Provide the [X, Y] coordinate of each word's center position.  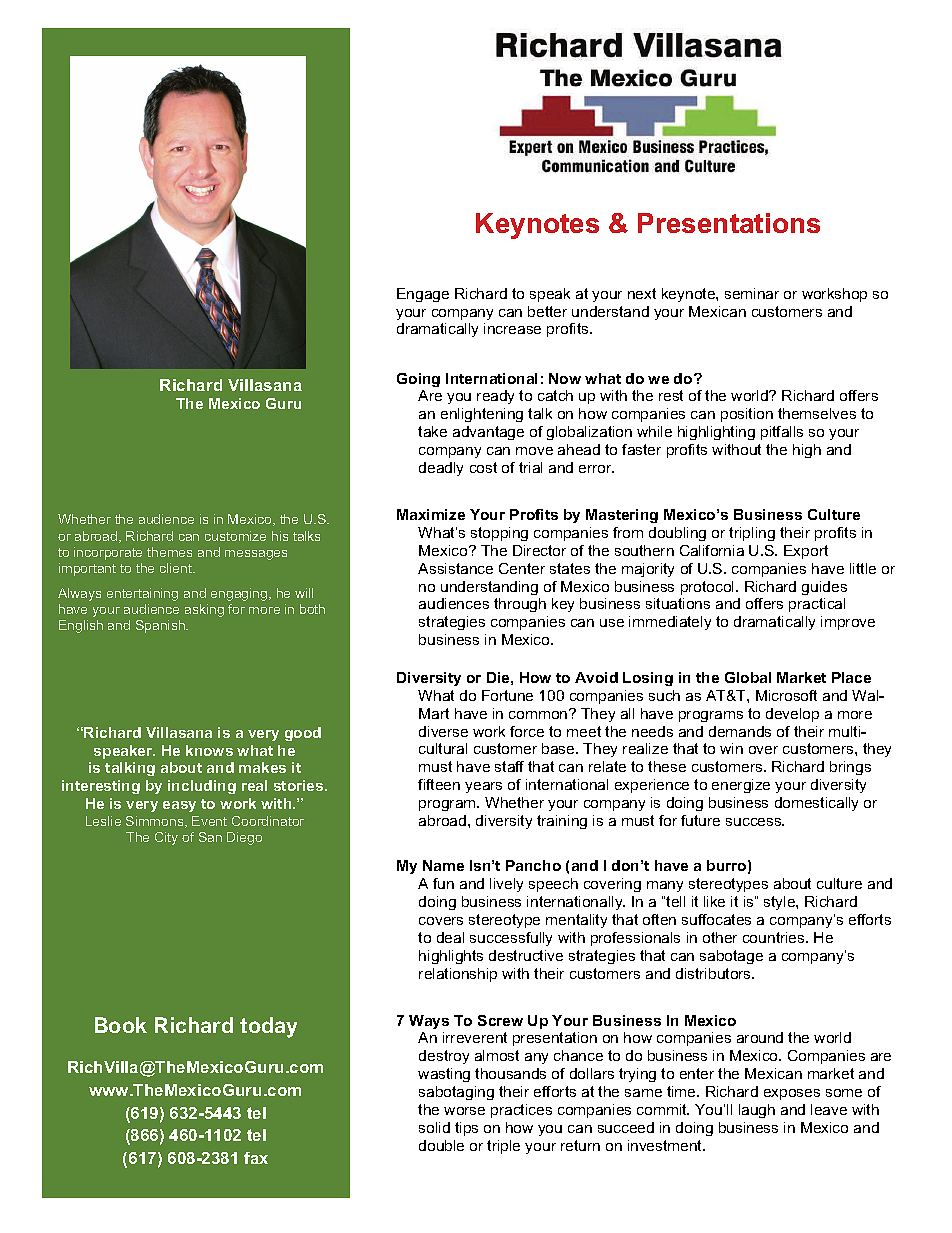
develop [792, 715]
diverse [443, 731]
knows [209, 750]
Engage [423, 295]
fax [256, 1158]
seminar [752, 293]
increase [512, 328]
